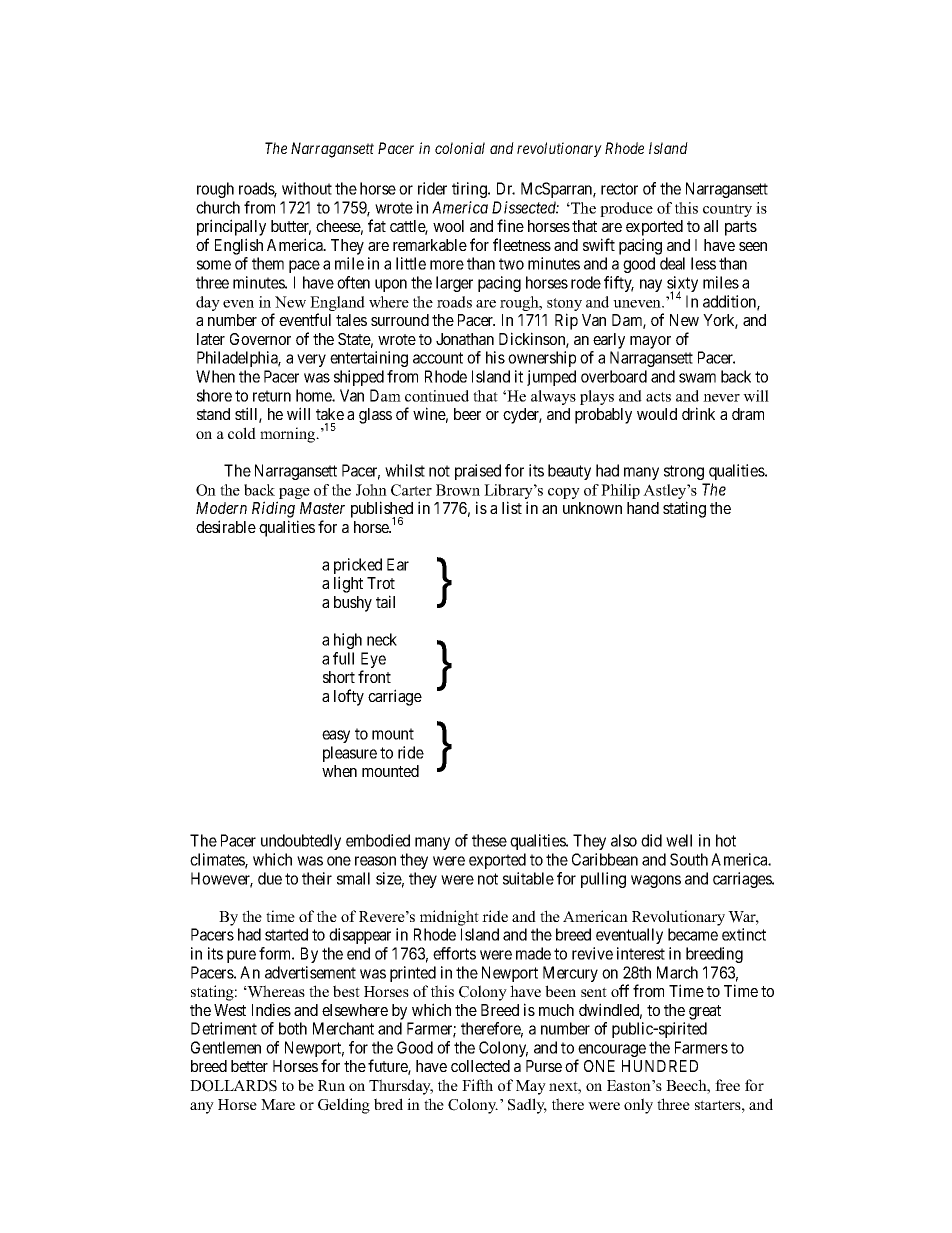  What do you see at coordinates (307, 188) in the document?
I see `without` at bounding box center [307, 188].
